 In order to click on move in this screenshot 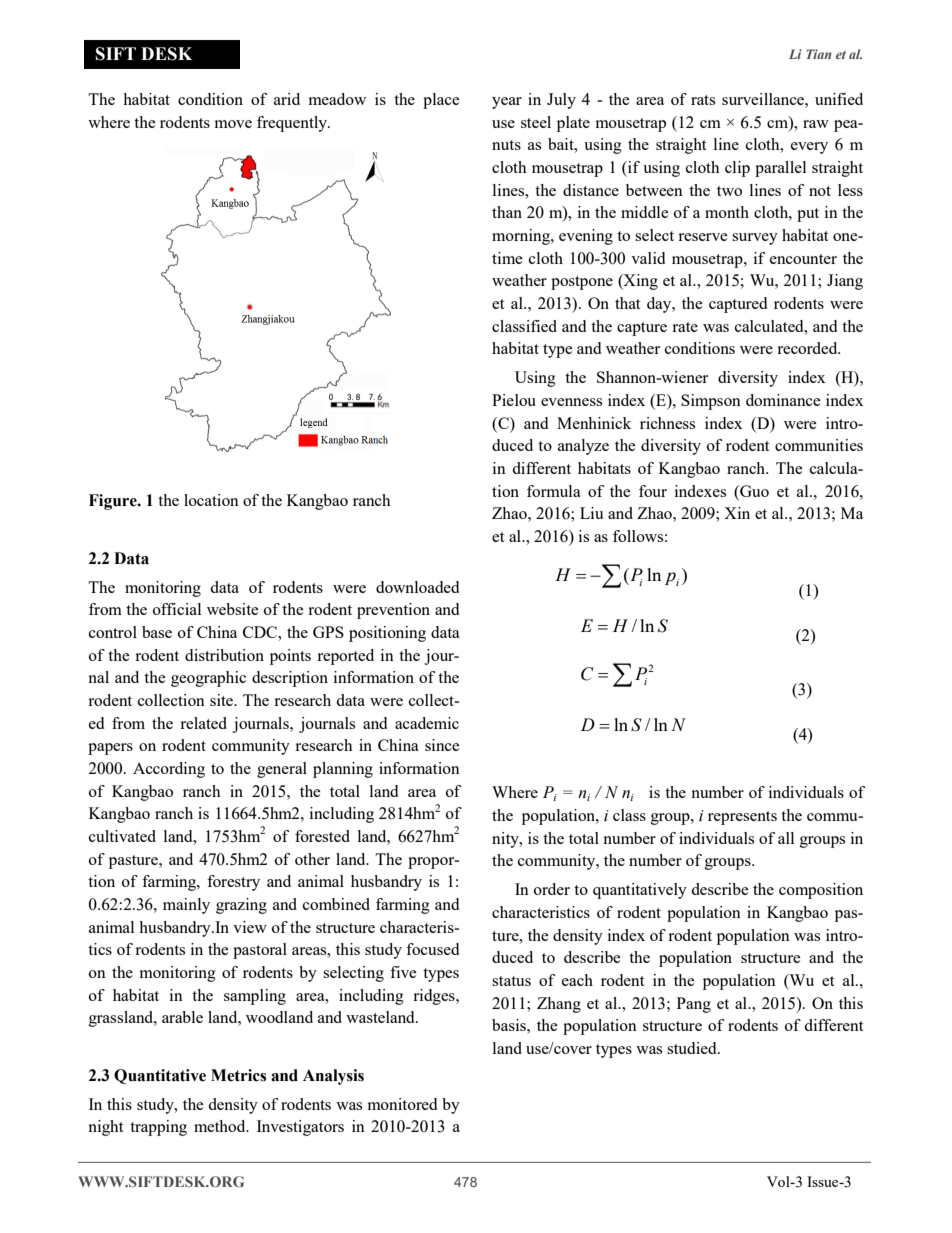, I will do `click(233, 124)`.
